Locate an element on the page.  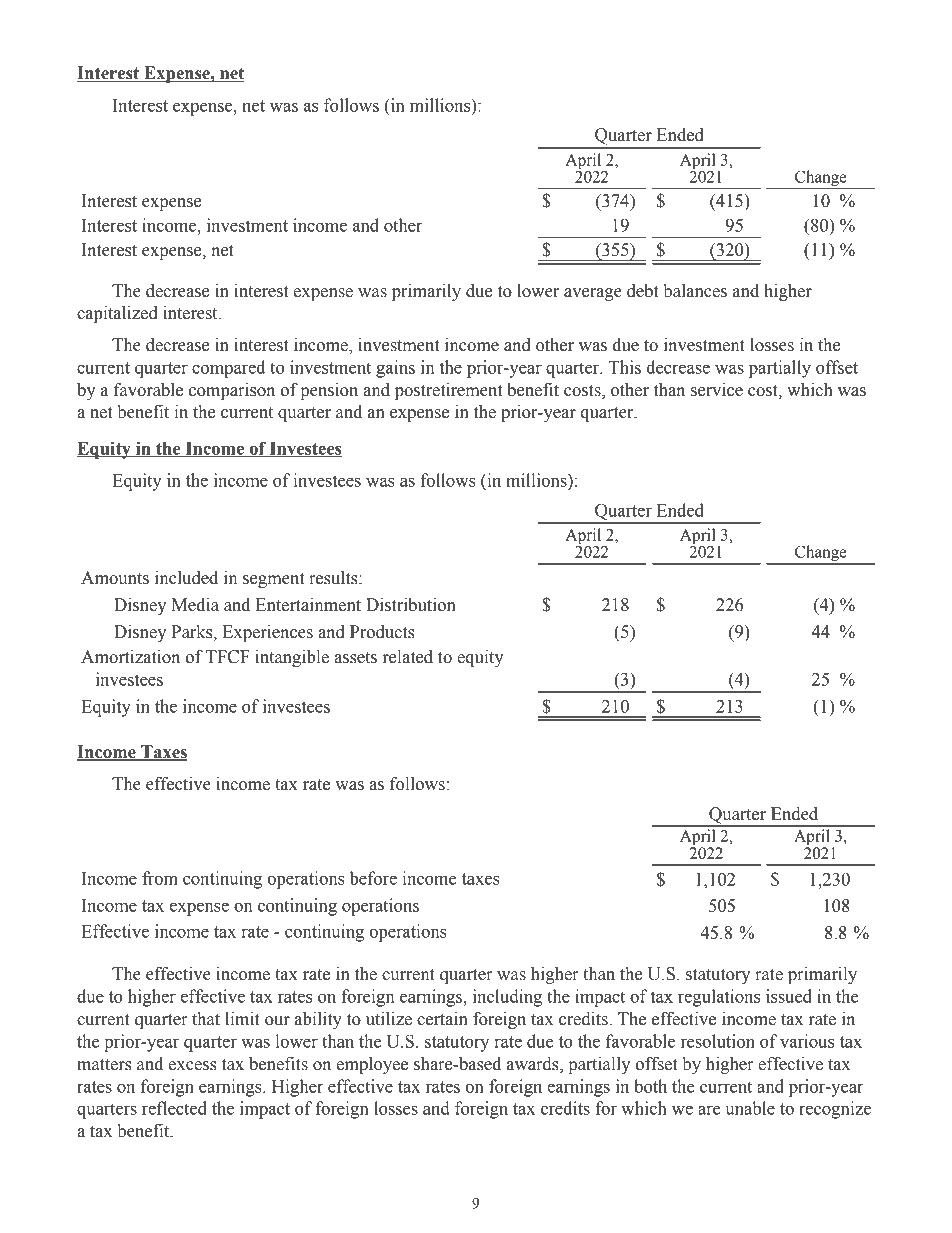
capitalized is located at coordinates (117, 314).
